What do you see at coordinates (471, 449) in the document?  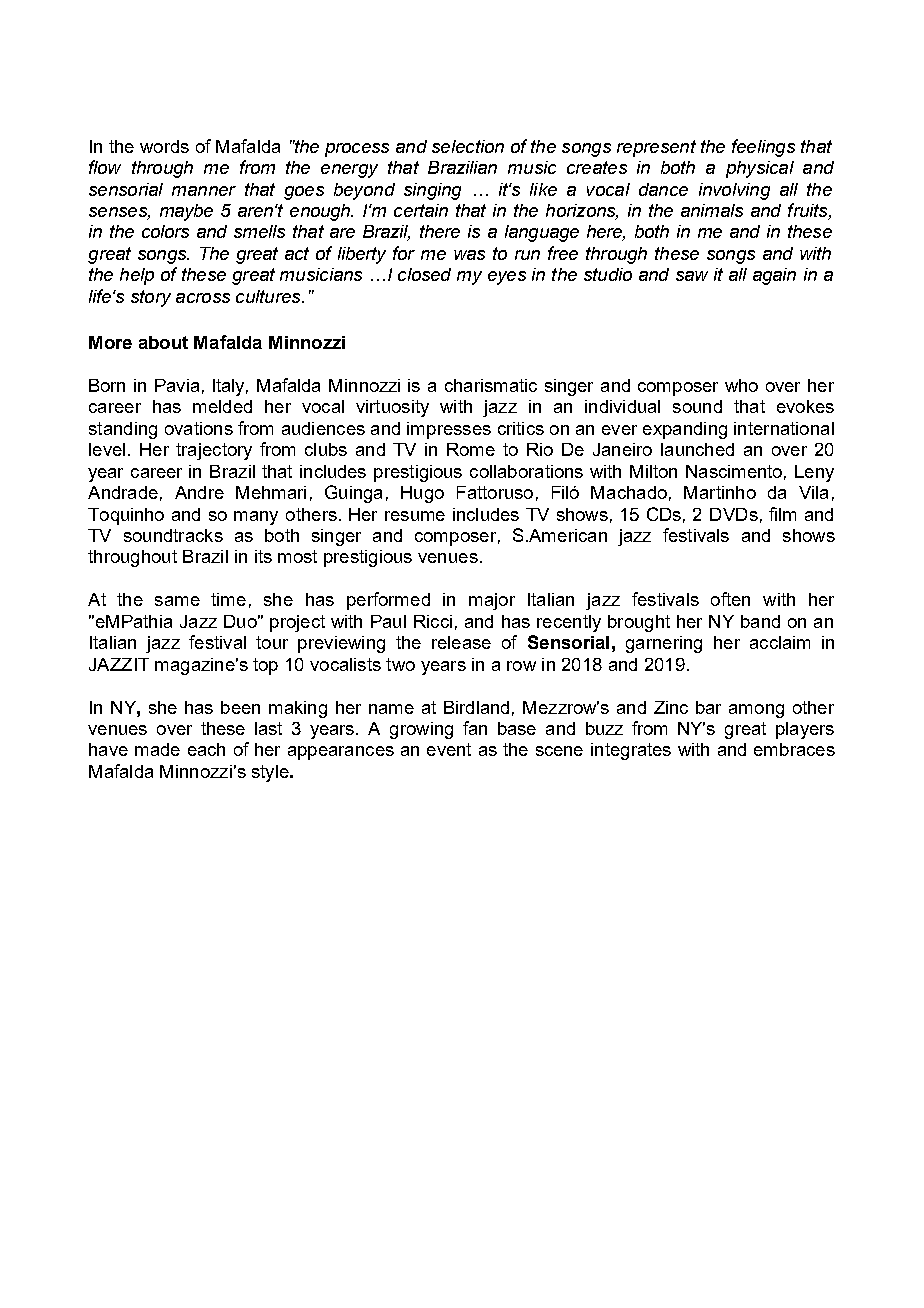 I see `Rome` at bounding box center [471, 449].
